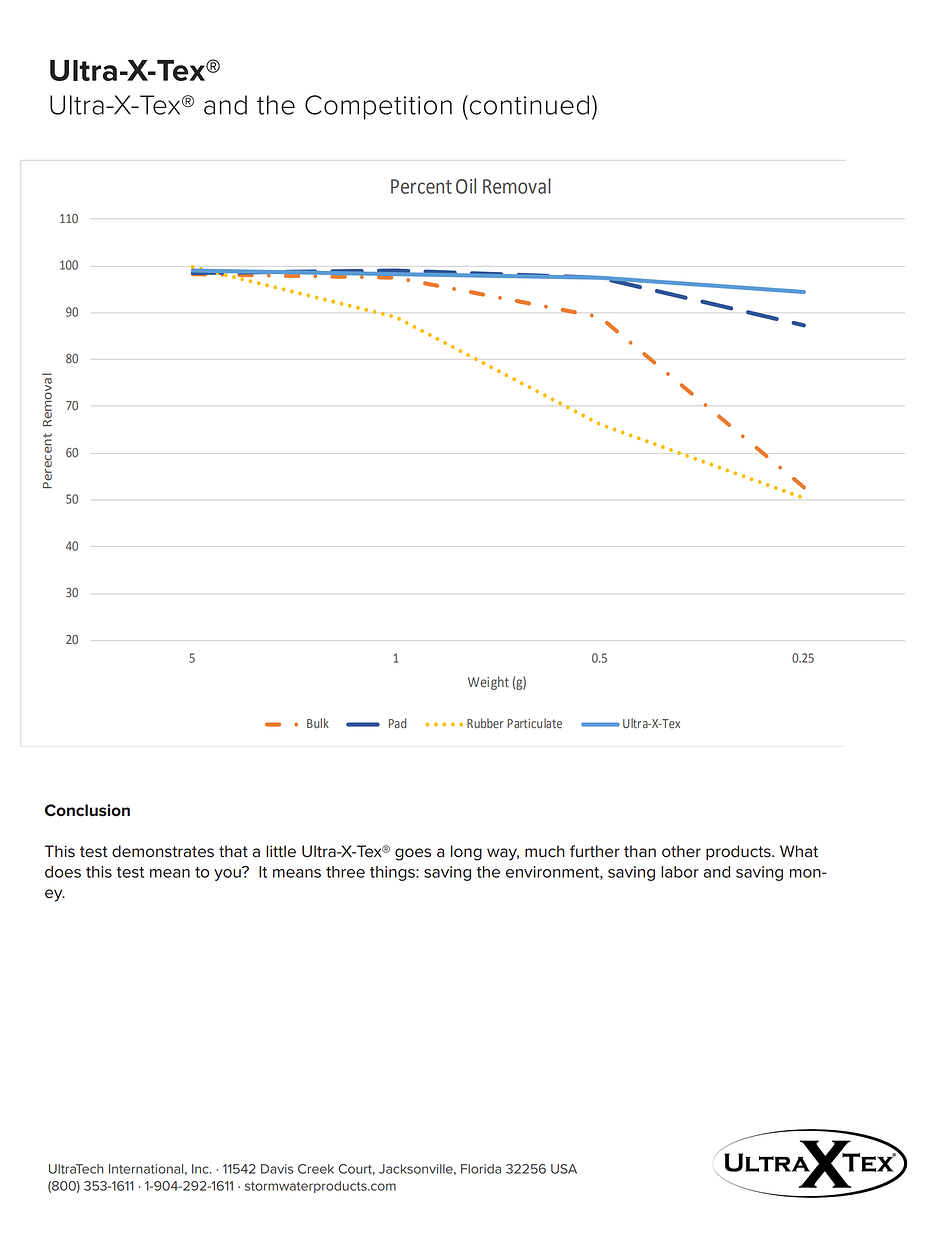 This screenshot has width=952, height=1233. What do you see at coordinates (421, 186) in the screenshot?
I see `Percent` at bounding box center [421, 186].
